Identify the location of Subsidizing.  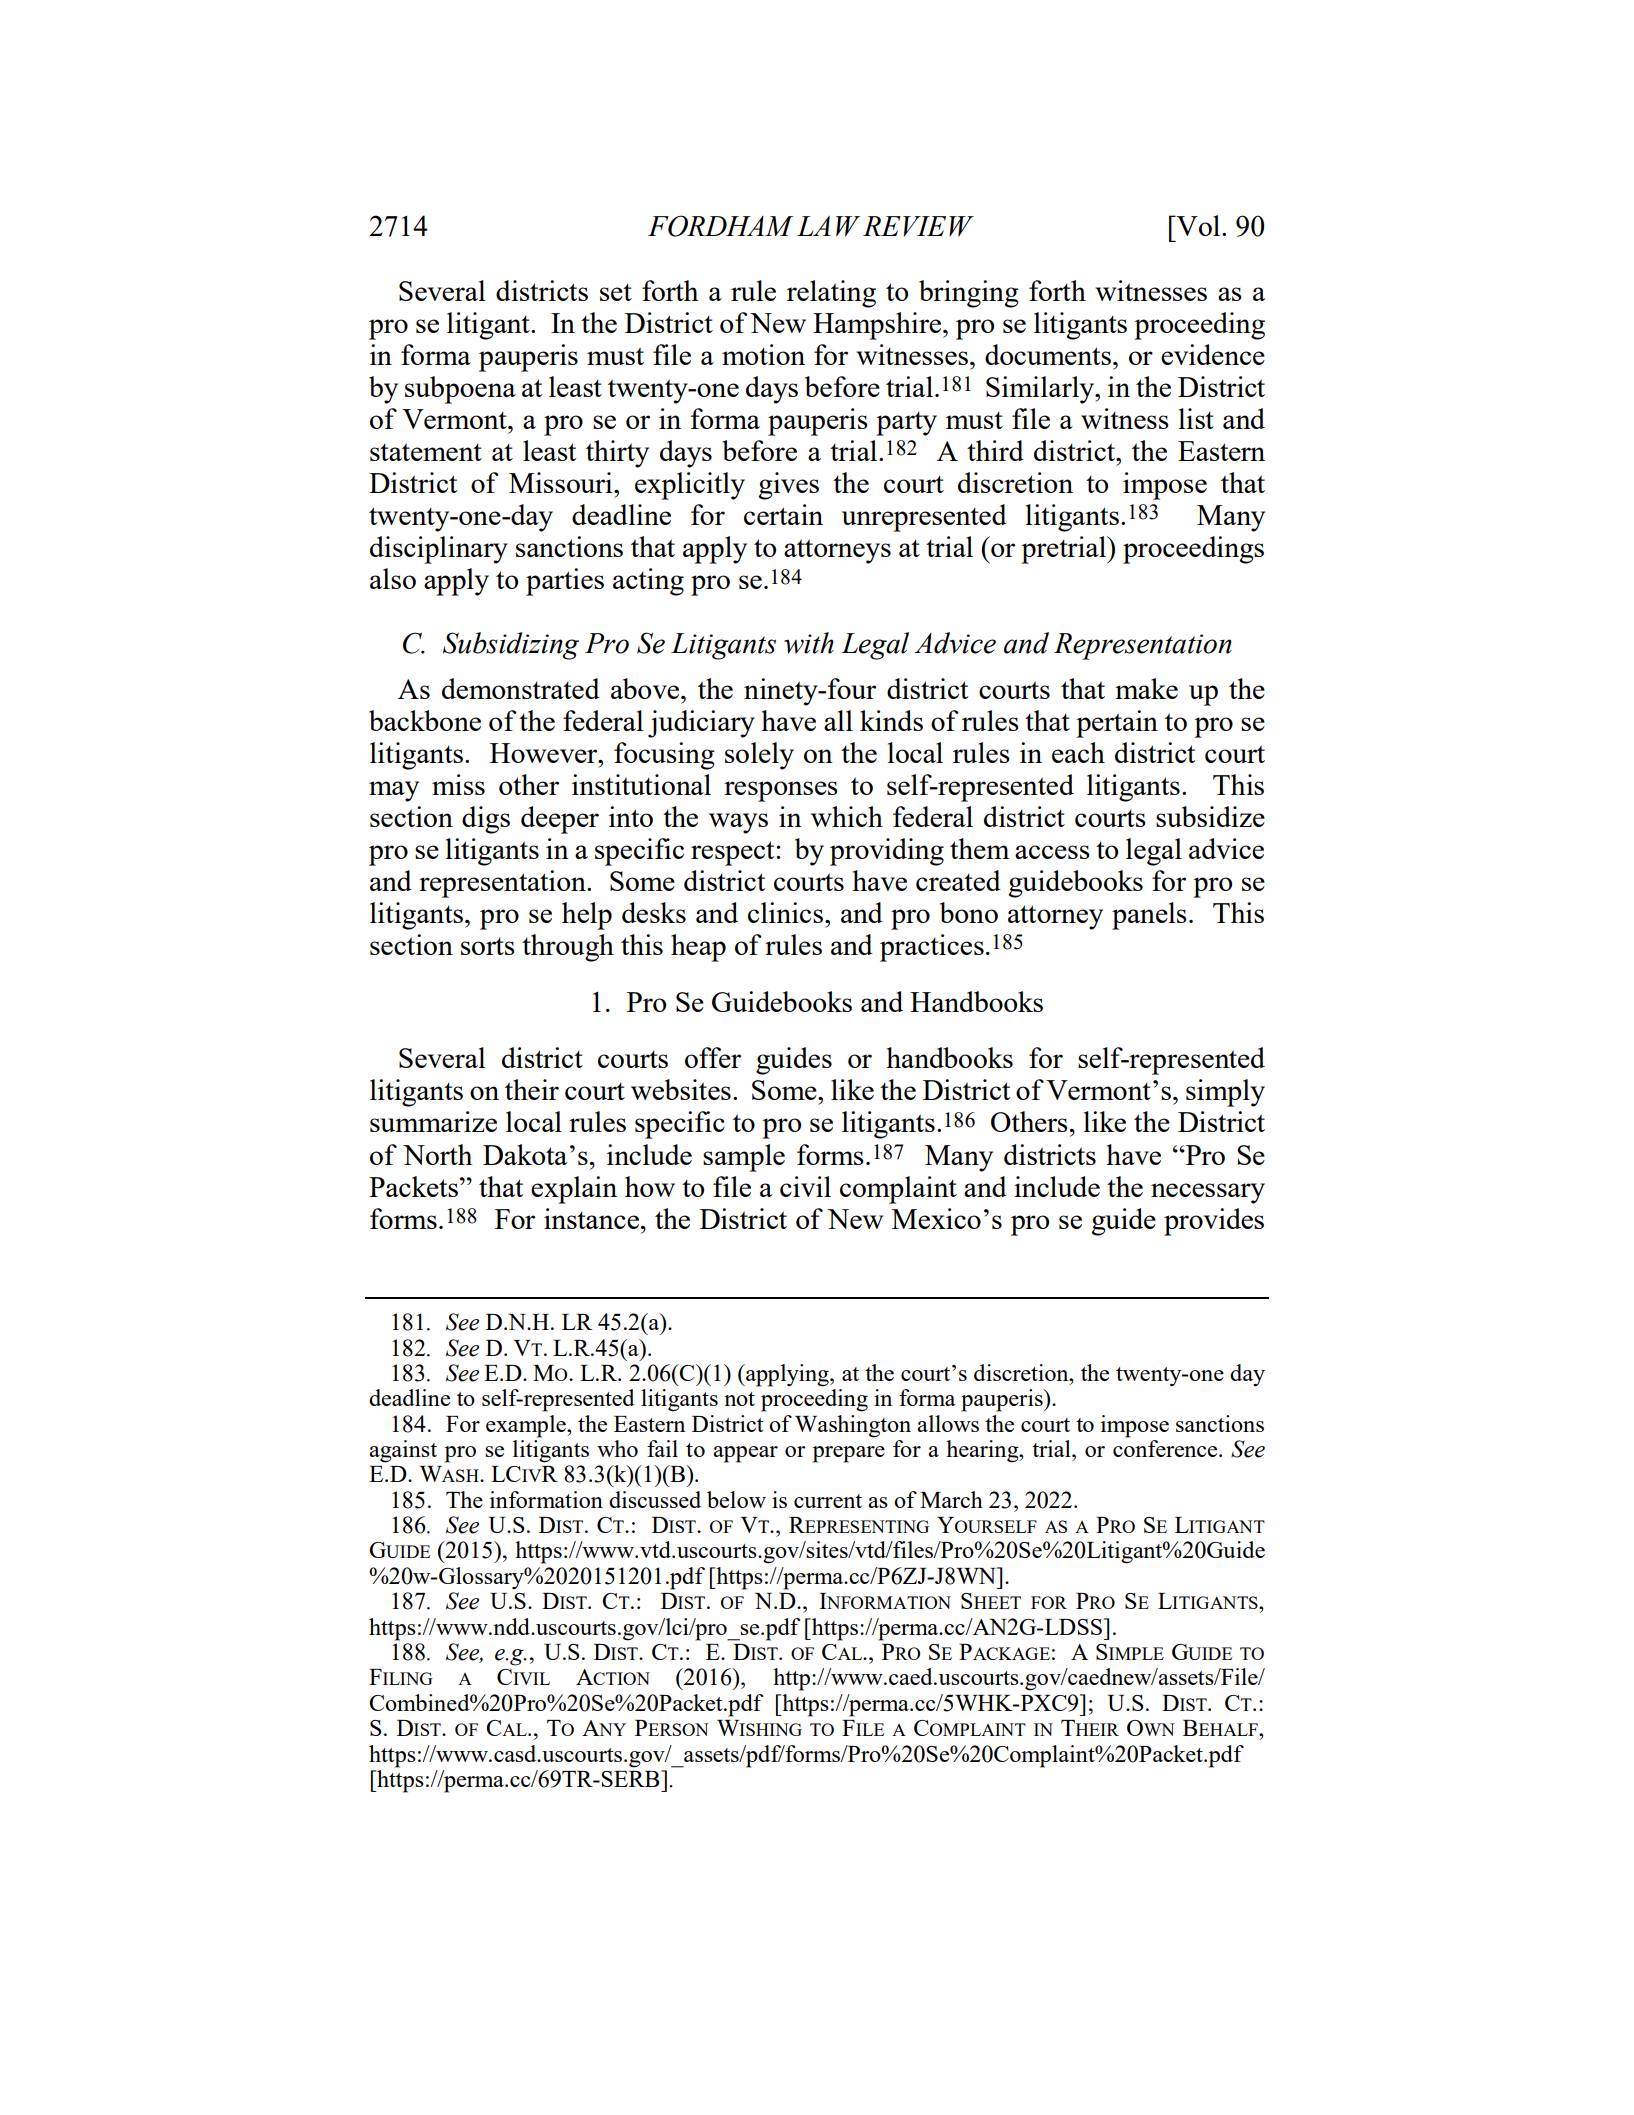
(511, 646).
